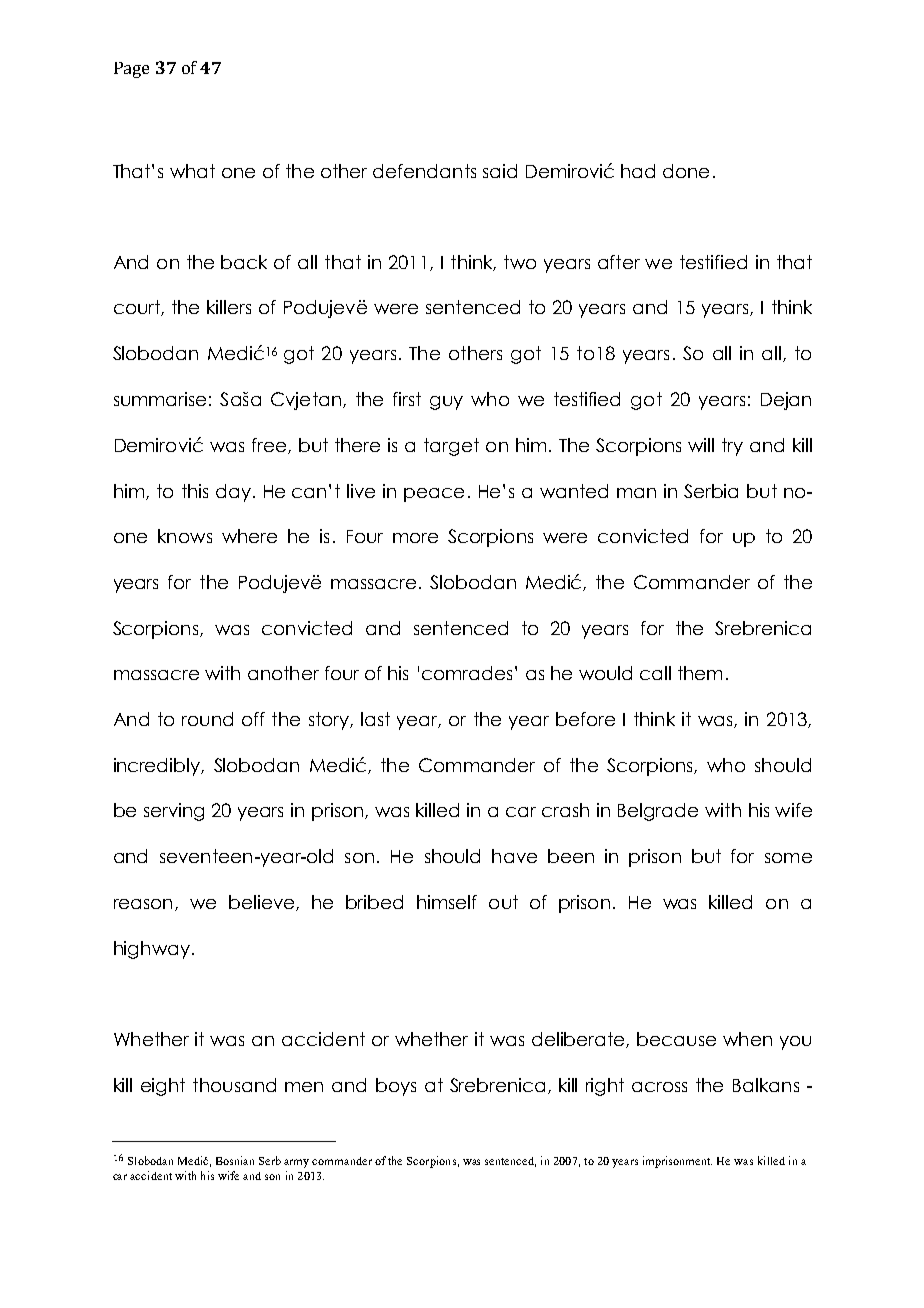 This screenshot has width=924, height=1308. Describe the element at coordinates (434, 495) in the screenshot. I see `peace` at that location.
